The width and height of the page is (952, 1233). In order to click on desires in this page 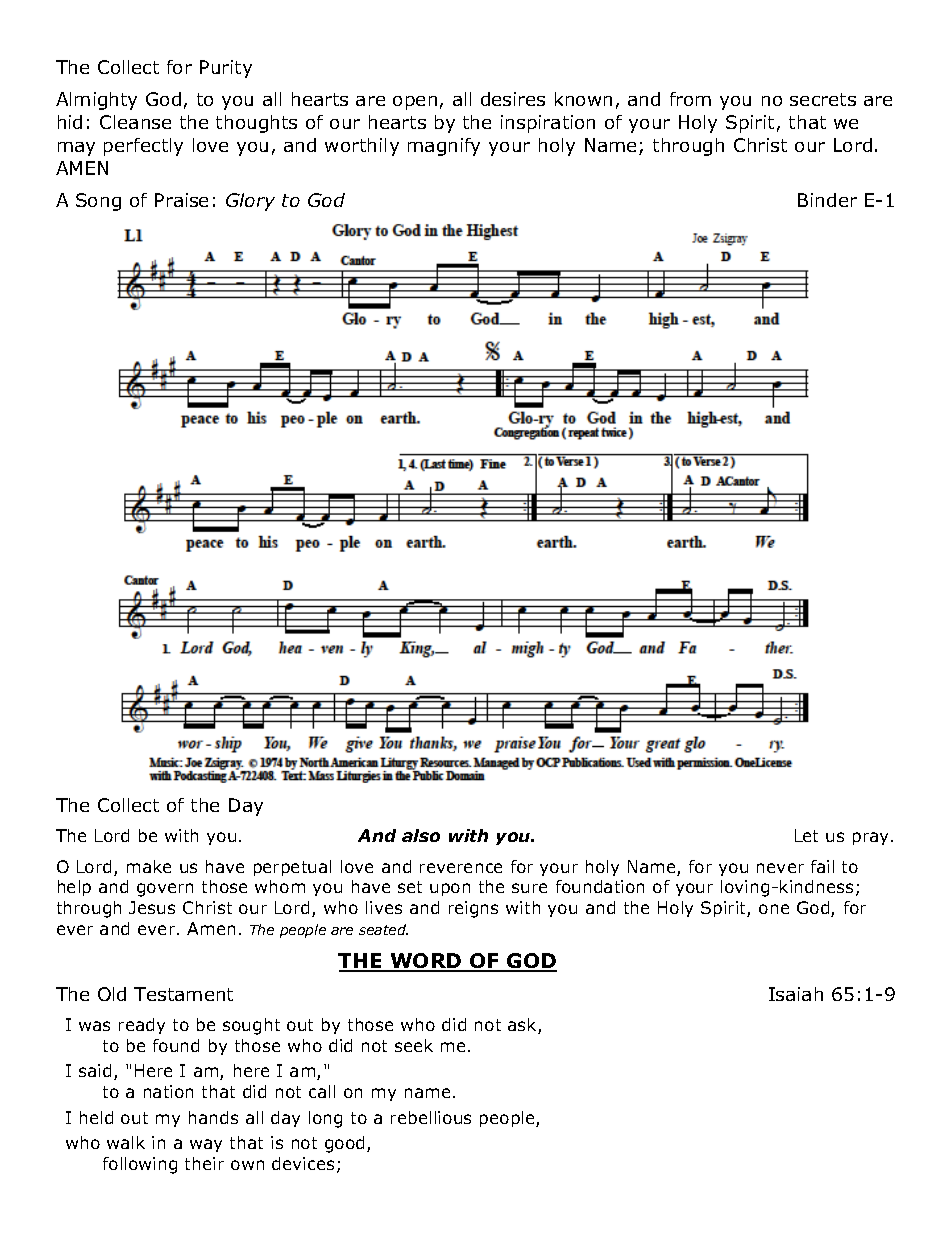, I will do `click(513, 99)`.
